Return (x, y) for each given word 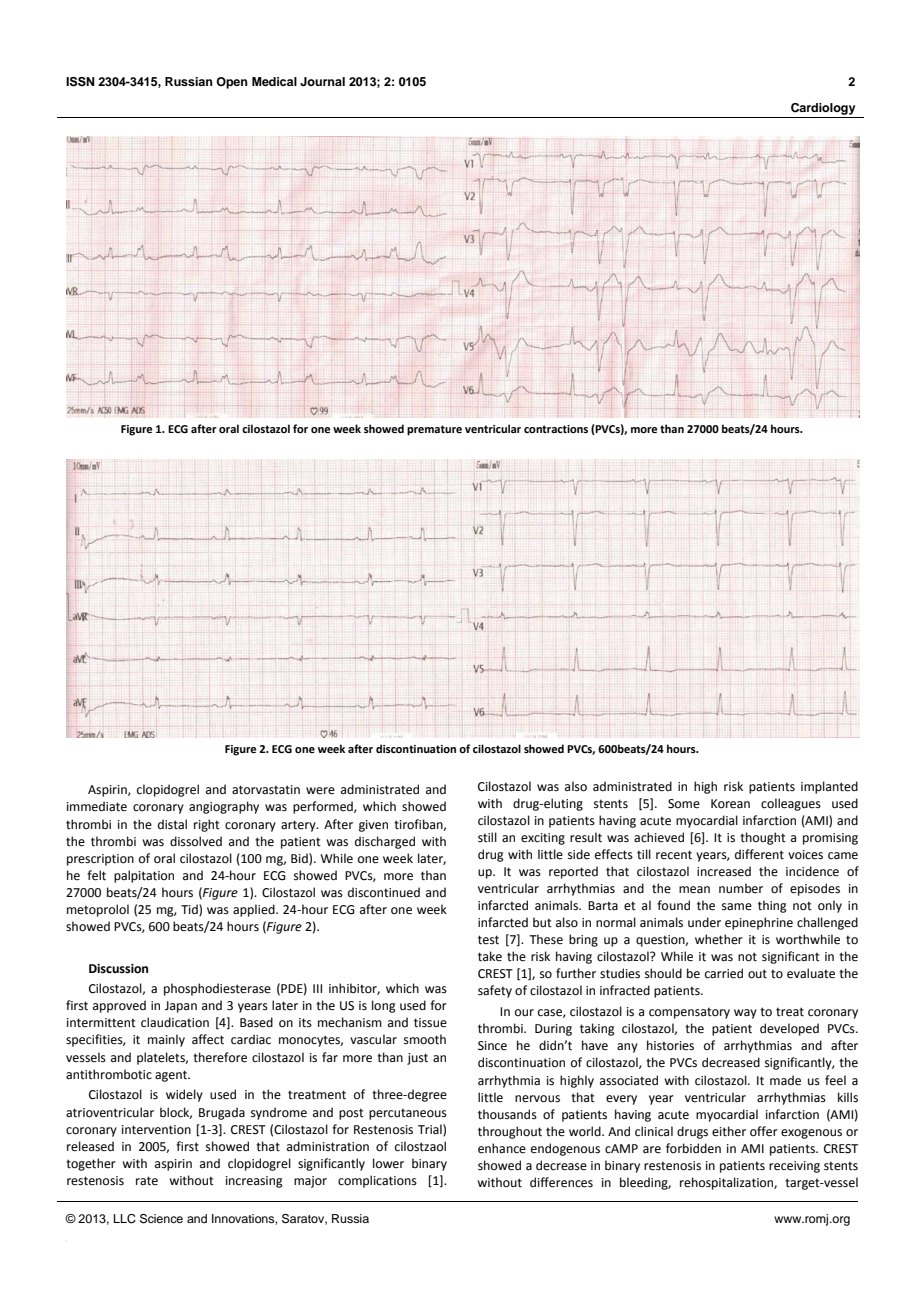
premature (434, 430)
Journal (322, 82)
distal (172, 824)
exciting (543, 839)
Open (232, 83)
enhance (502, 1148)
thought (763, 838)
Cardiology (823, 109)
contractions (556, 429)
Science (161, 1219)
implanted (829, 787)
